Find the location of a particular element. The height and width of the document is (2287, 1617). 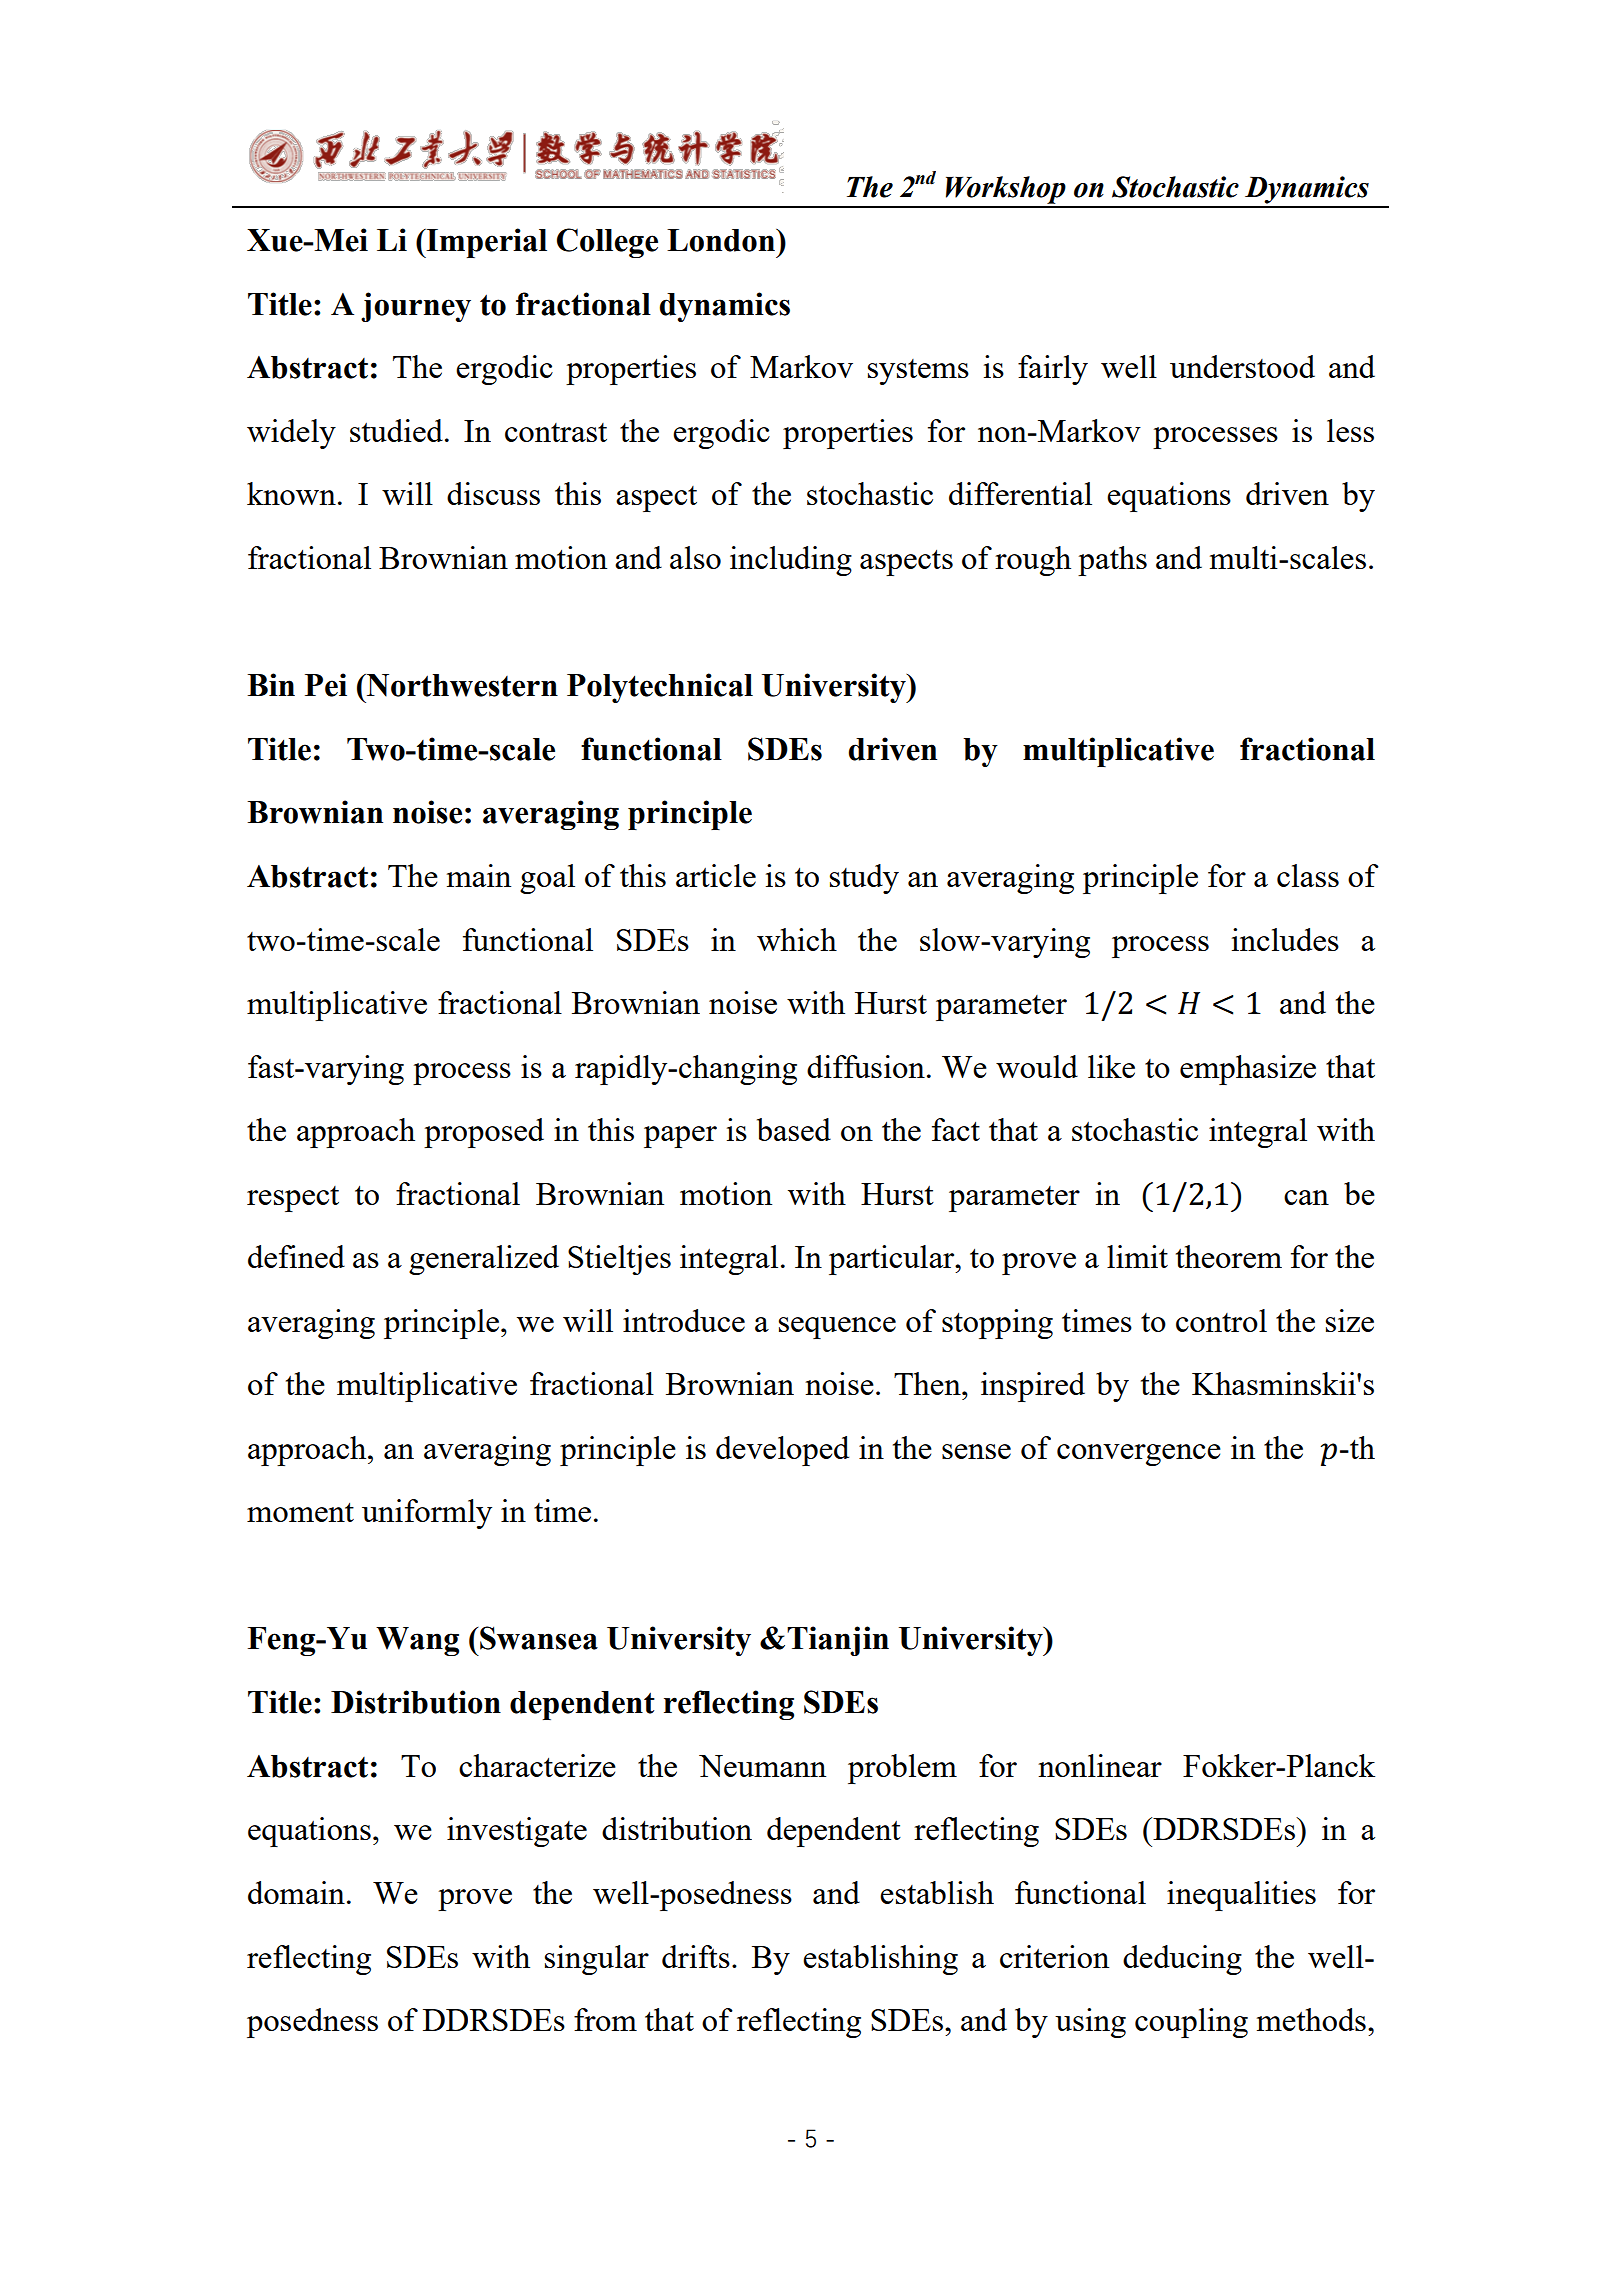

can is located at coordinates (1306, 1197).
